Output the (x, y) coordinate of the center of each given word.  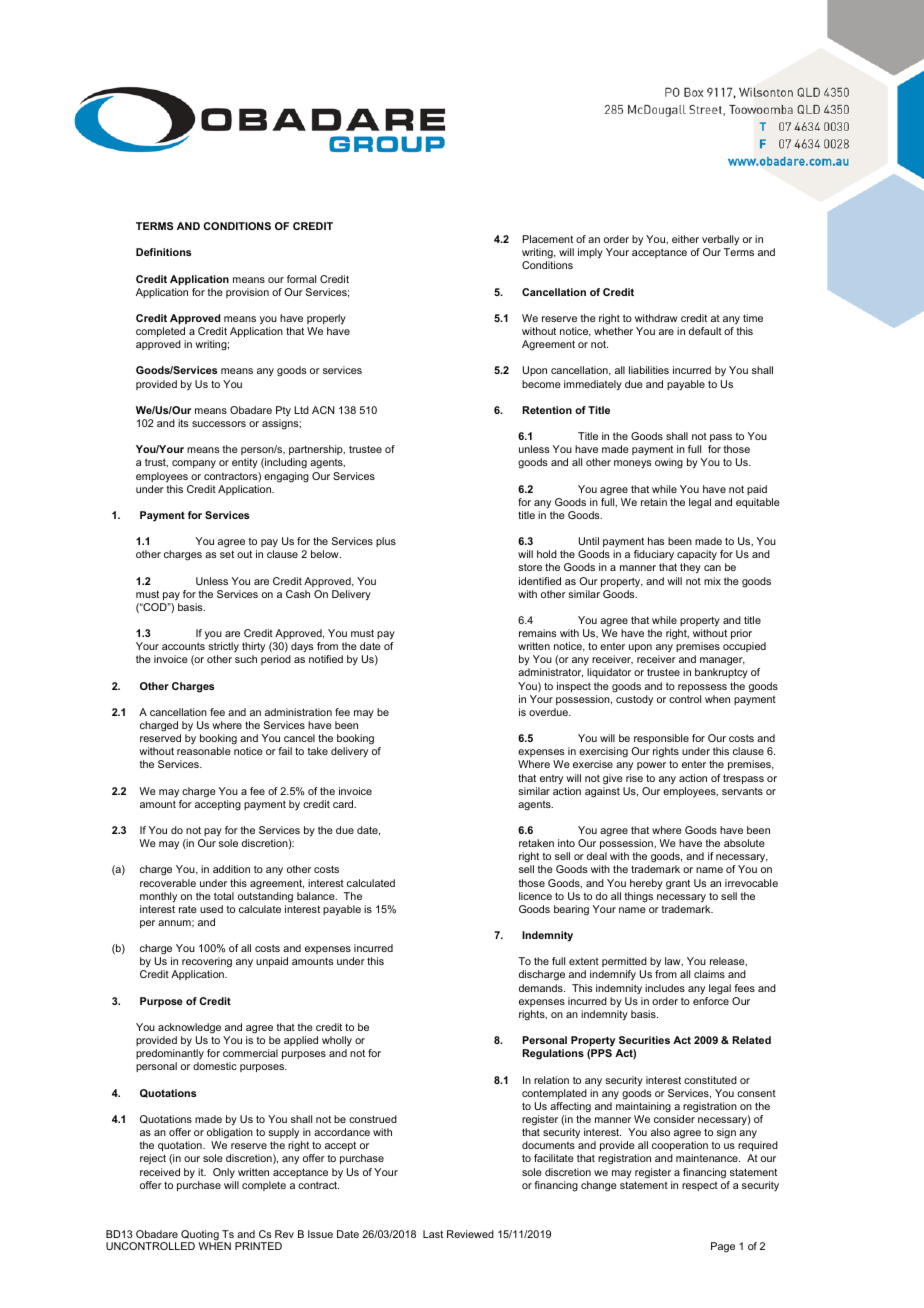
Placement (548, 239)
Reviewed (470, 1234)
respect (700, 1186)
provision (247, 293)
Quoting (201, 1236)
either (685, 239)
